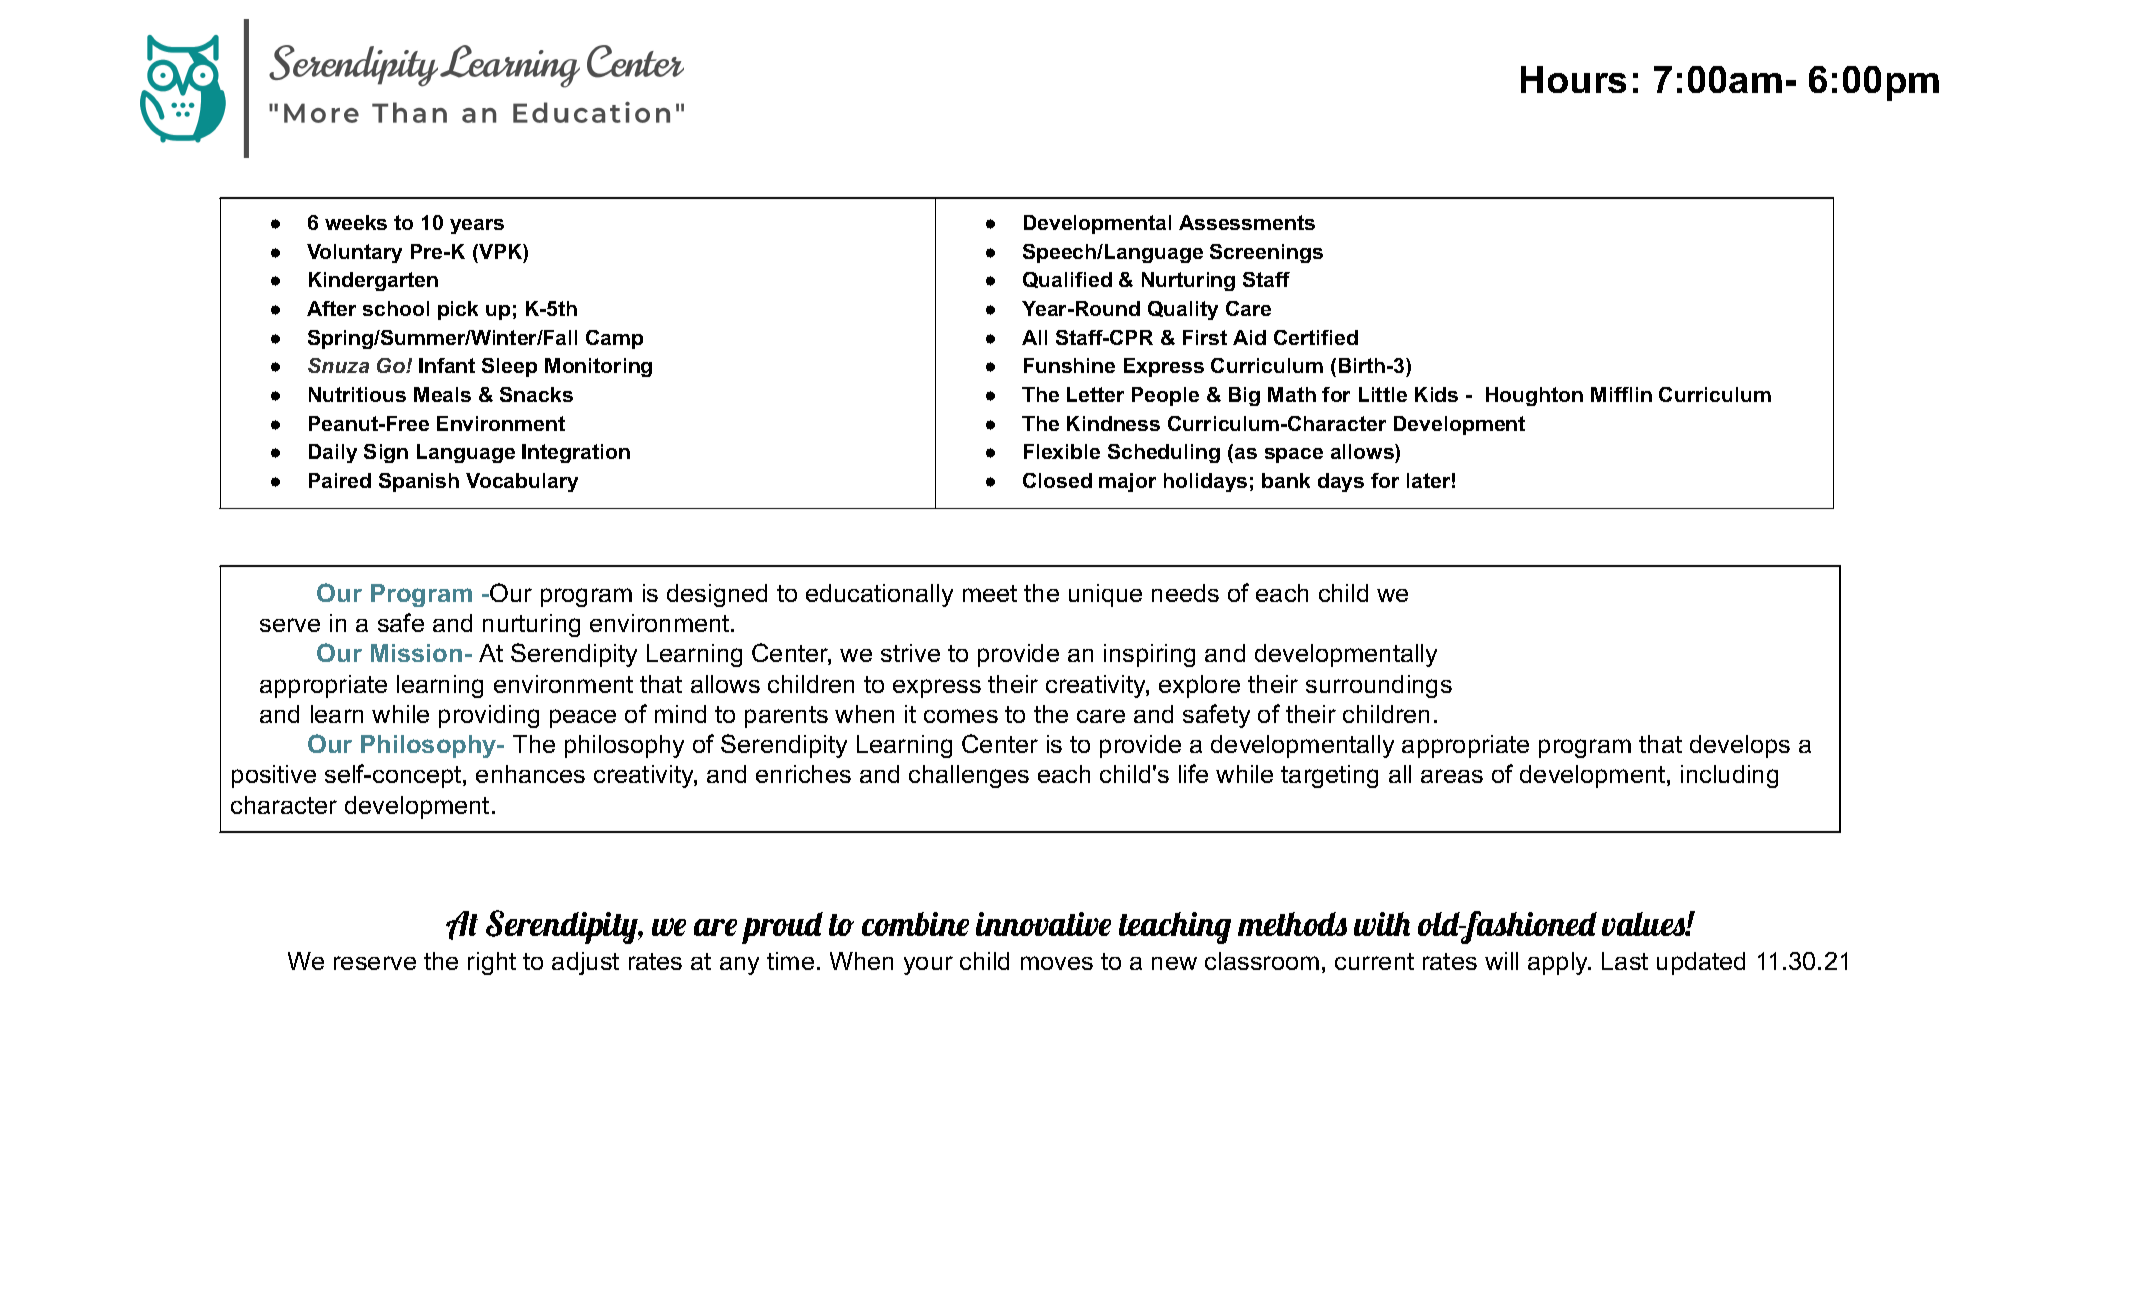 This page has width=2140, height=1299. I want to click on apply, so click(1559, 963).
